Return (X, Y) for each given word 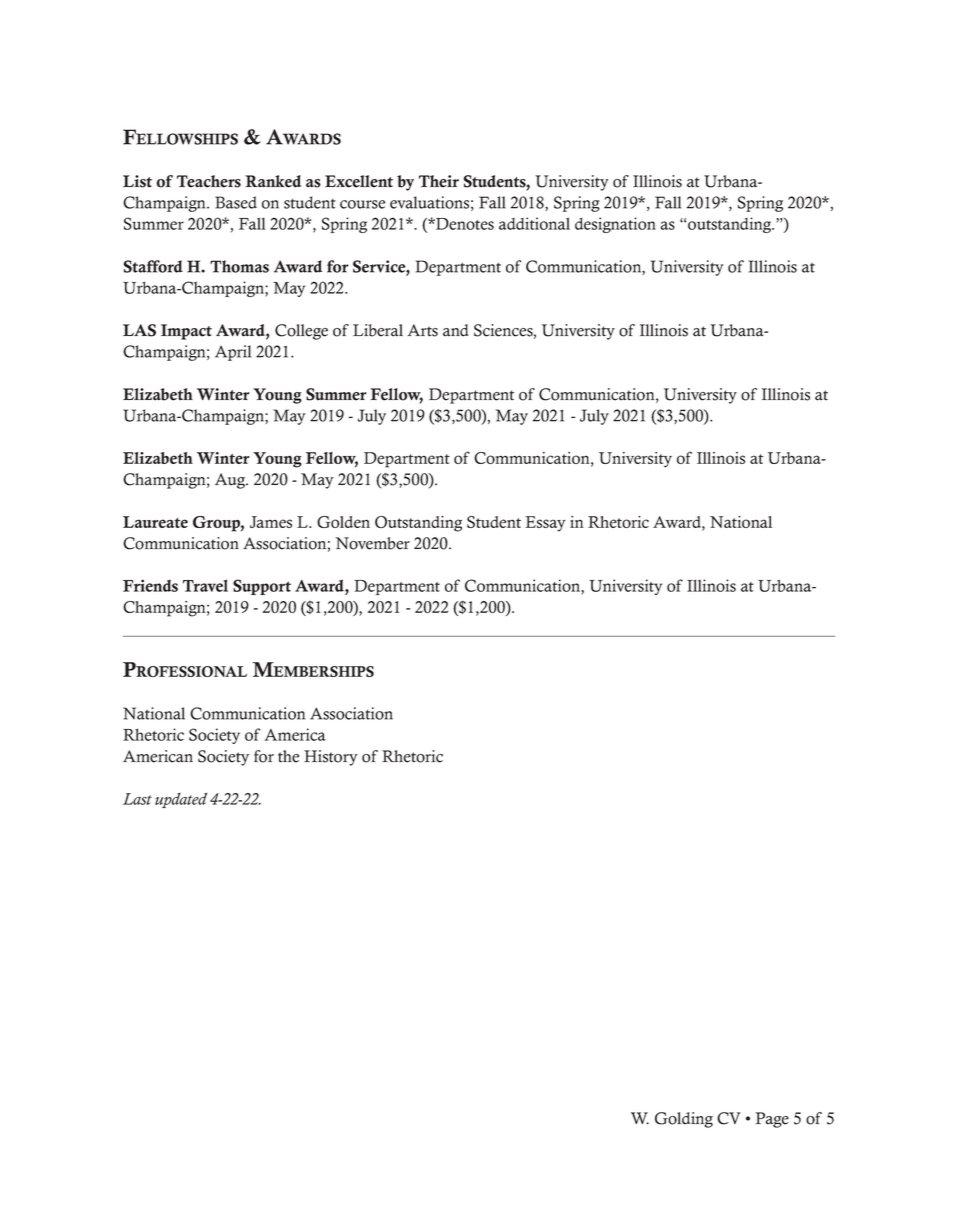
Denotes (464, 224)
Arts (422, 330)
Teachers (209, 181)
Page (772, 1120)
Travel (205, 585)
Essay (545, 524)
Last (137, 799)
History (331, 758)
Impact (186, 332)
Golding (684, 1120)
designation (615, 225)
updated (181, 800)
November (372, 543)
